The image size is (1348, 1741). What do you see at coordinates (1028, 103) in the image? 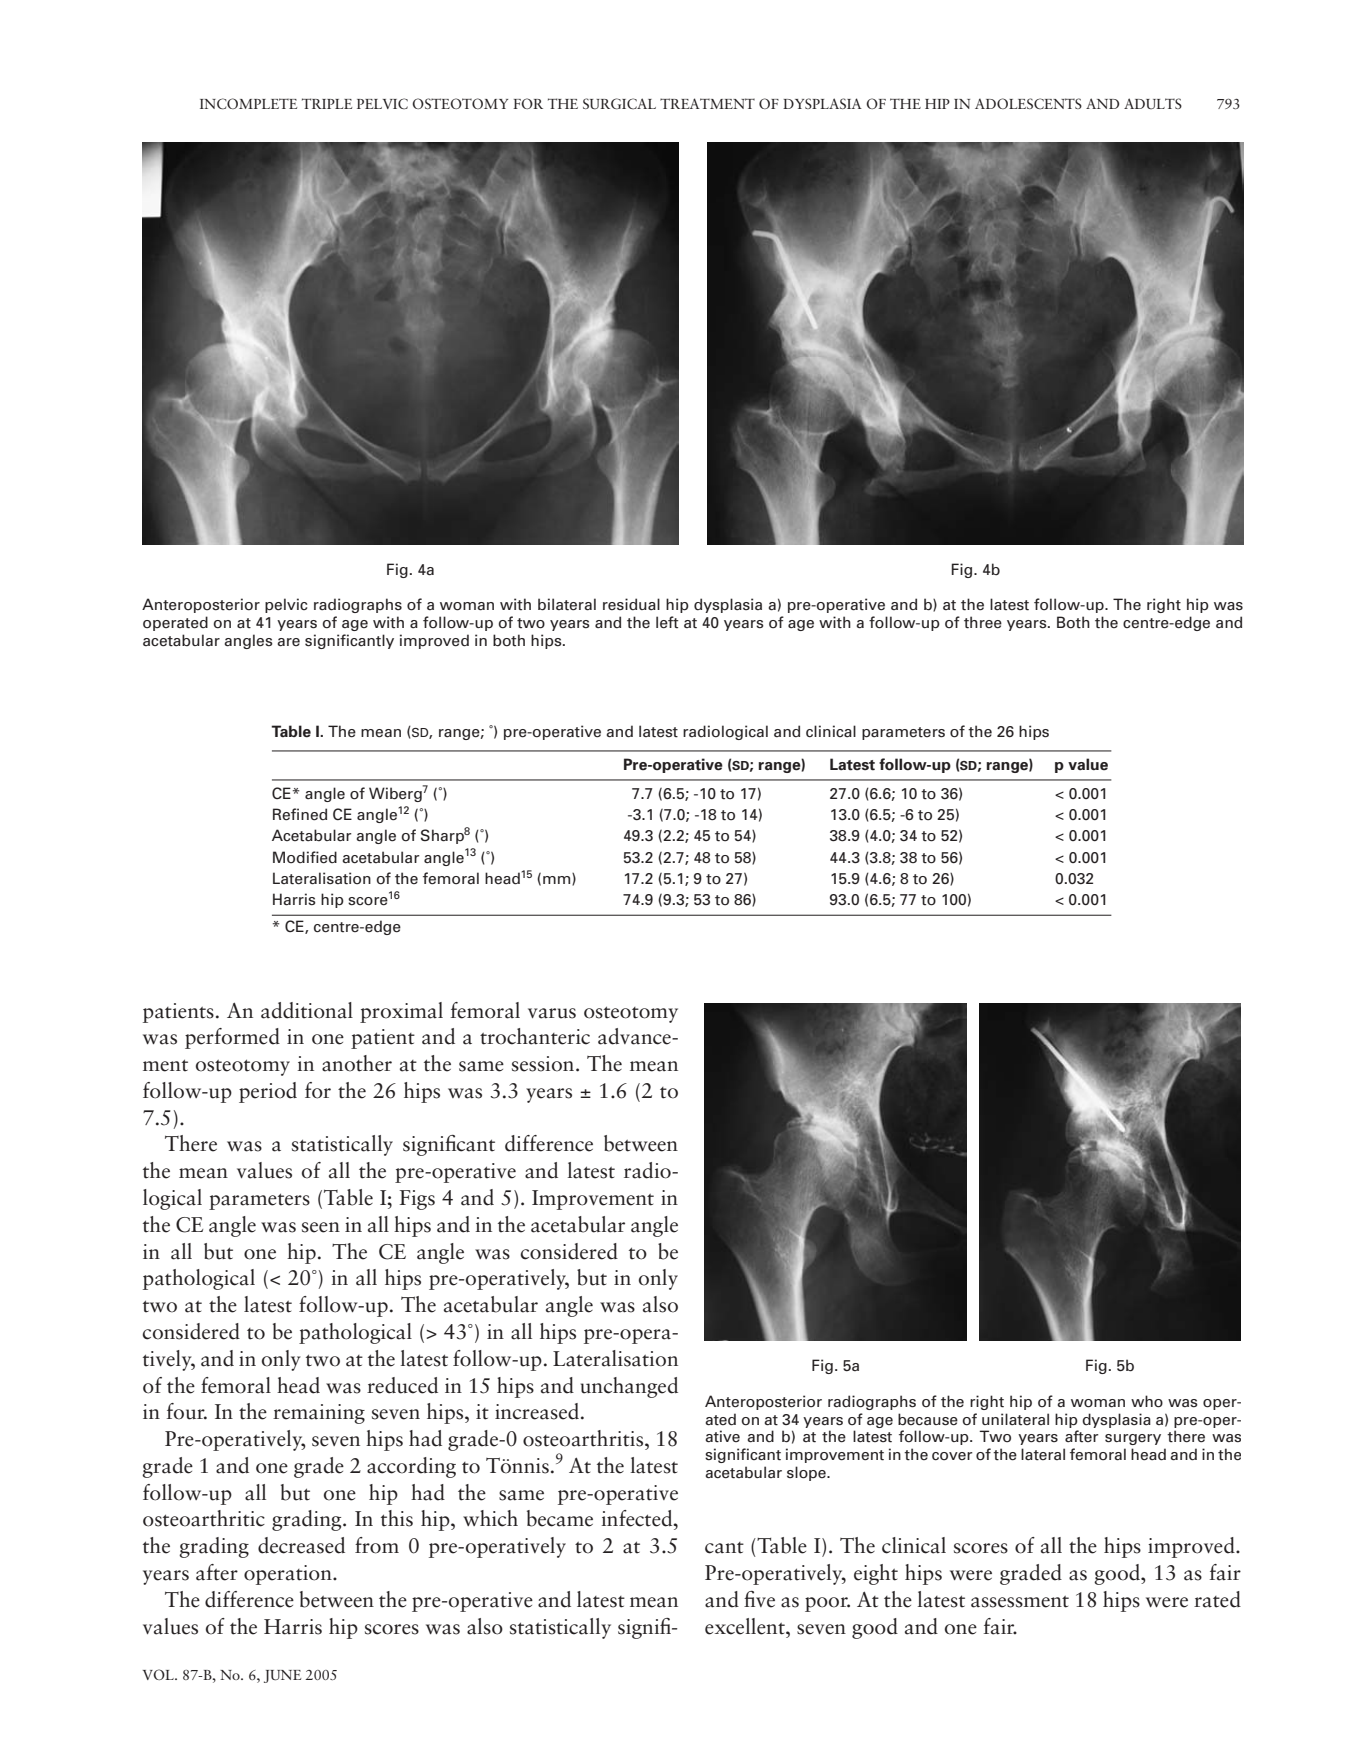
I see `ADOLESCENTS` at bounding box center [1028, 103].
